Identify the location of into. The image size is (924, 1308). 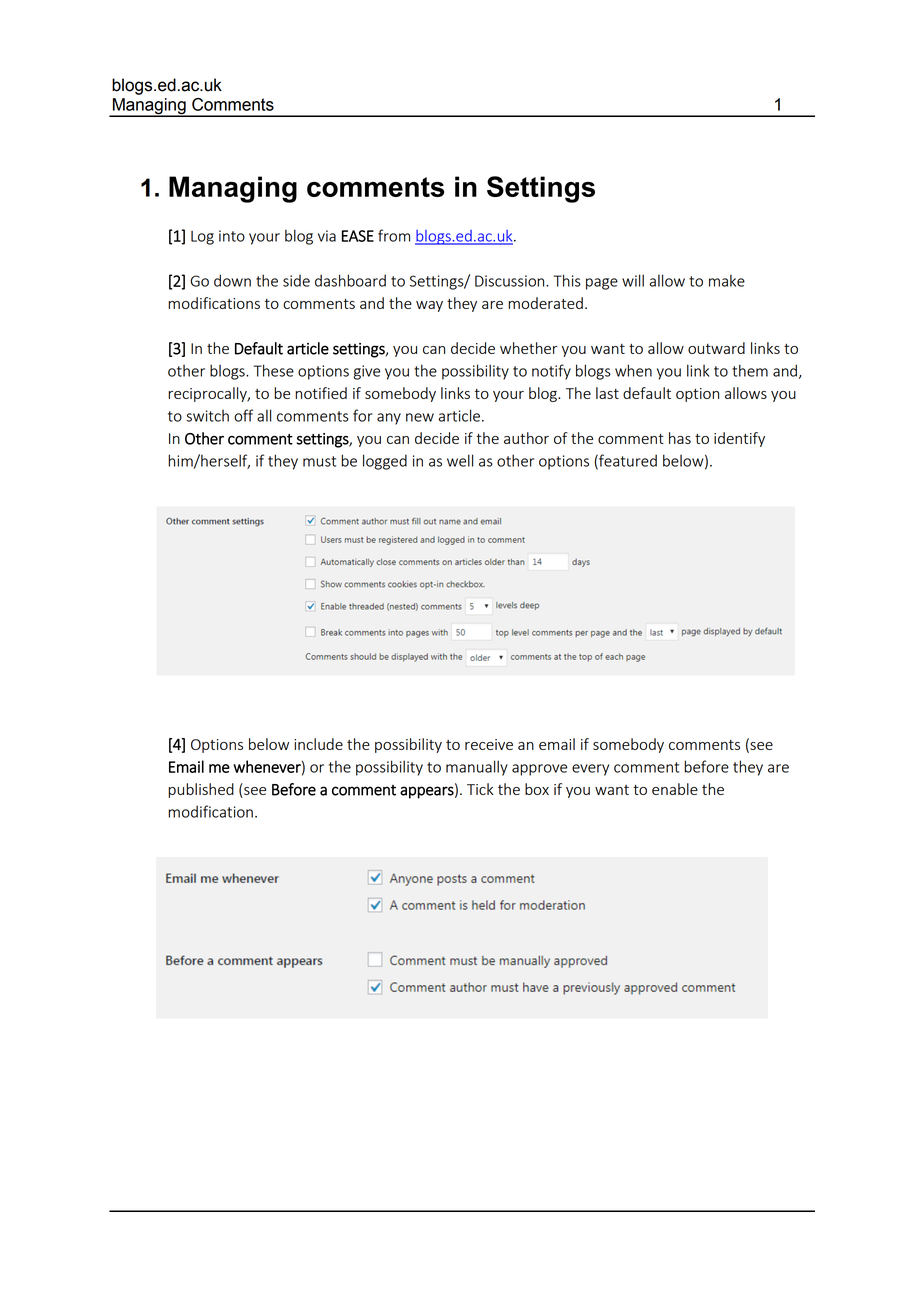
(232, 236).
